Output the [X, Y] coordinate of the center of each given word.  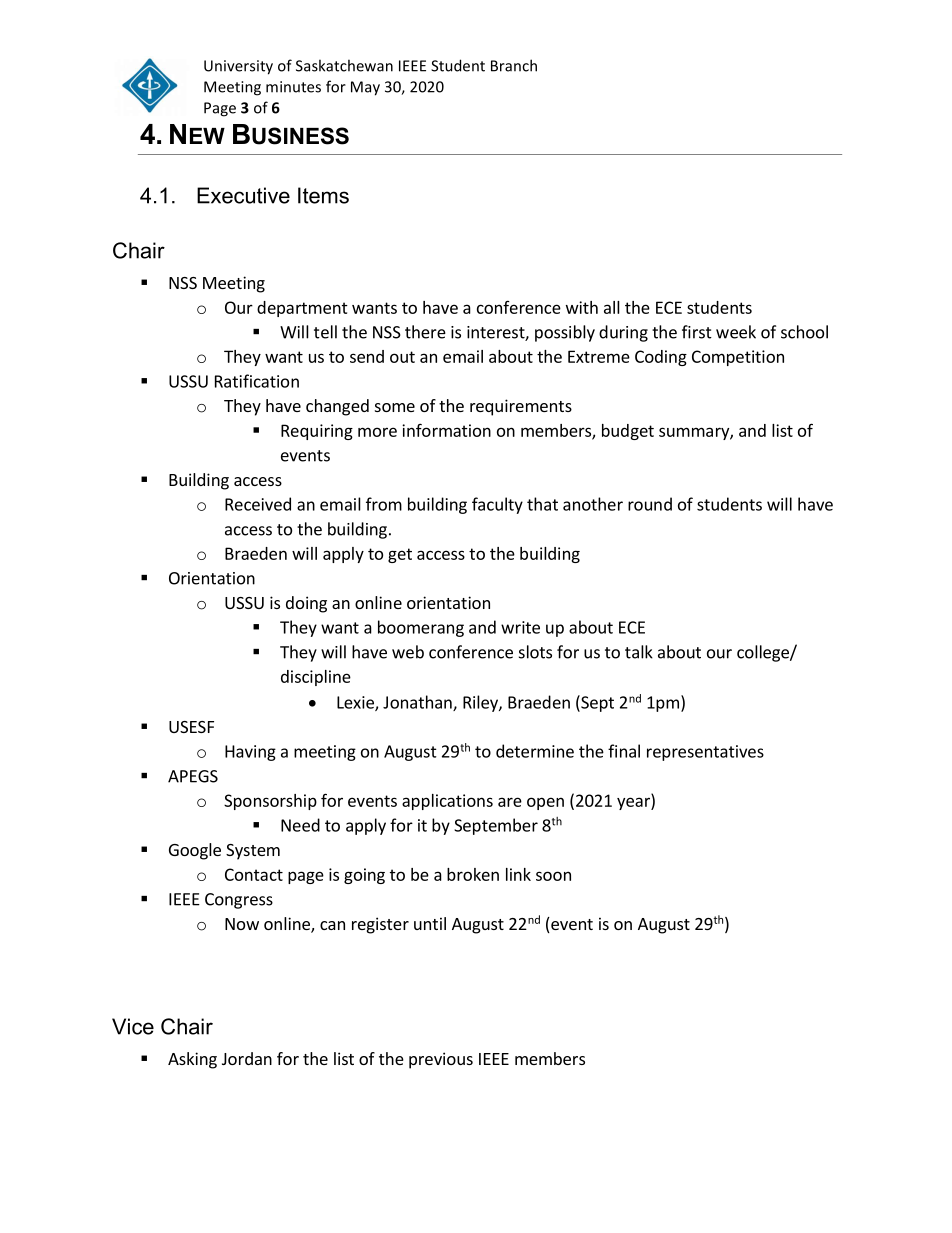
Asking [192, 1060]
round [650, 504]
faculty [497, 505]
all [612, 307]
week [736, 332]
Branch [514, 65]
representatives [705, 753]
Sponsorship [270, 802]
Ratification [257, 381]
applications [447, 802]
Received [258, 504]
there [425, 332]
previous [441, 1060]
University [238, 67]
